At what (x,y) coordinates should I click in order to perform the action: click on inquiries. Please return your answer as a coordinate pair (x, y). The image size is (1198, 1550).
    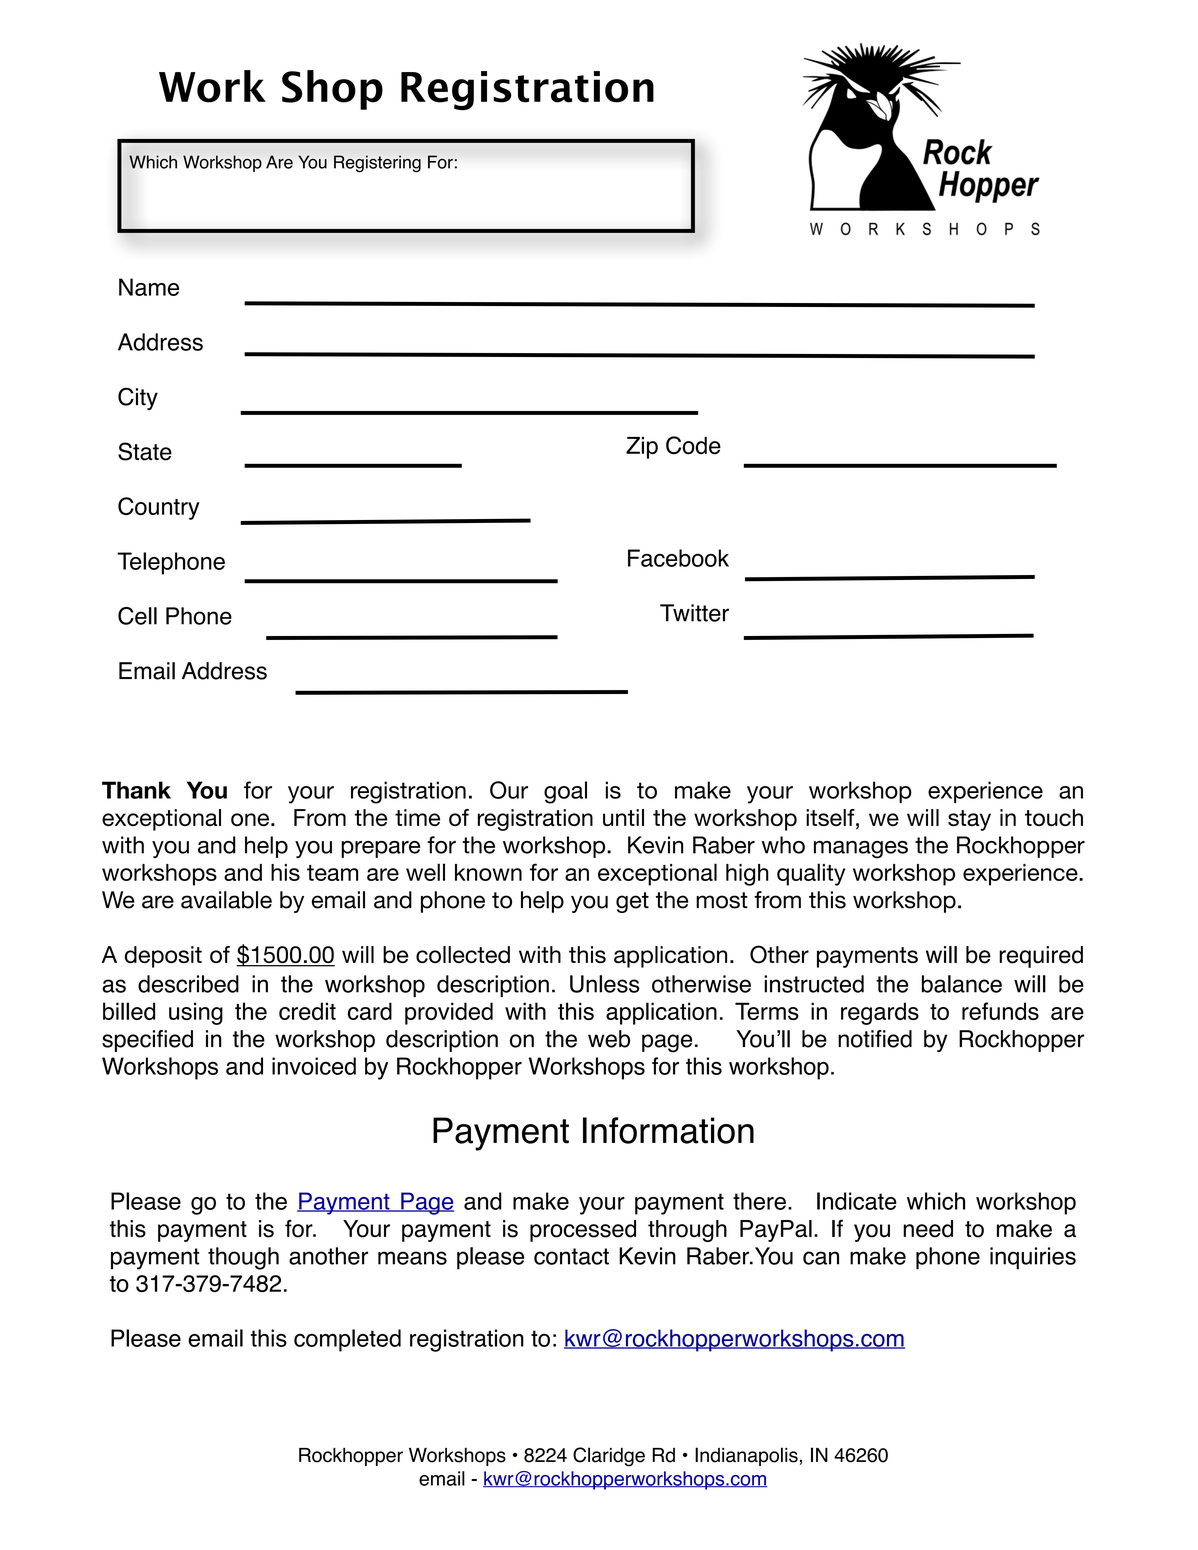
    Looking at the image, I should click on (1033, 1258).
